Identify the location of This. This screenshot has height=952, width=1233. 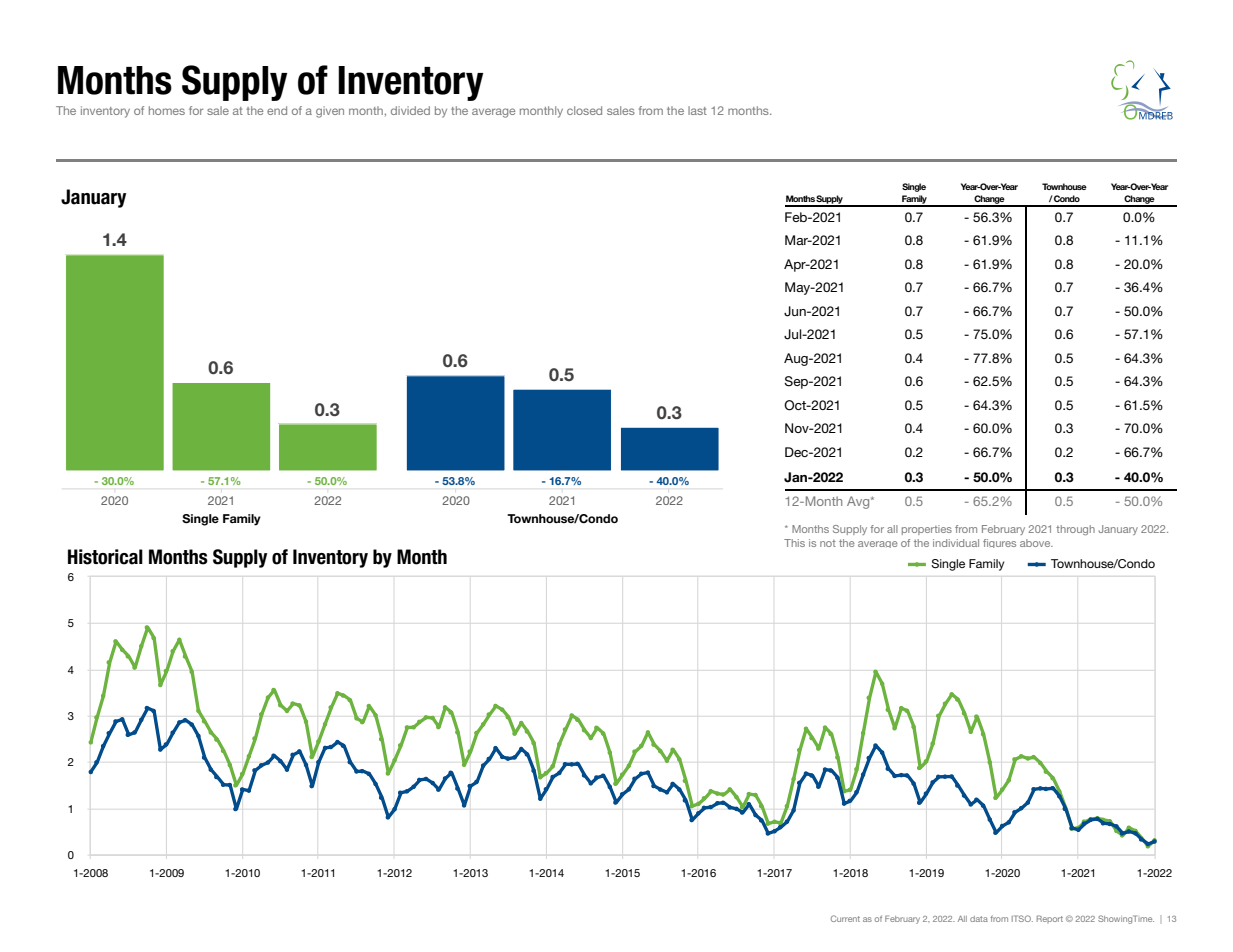
(794, 543).
